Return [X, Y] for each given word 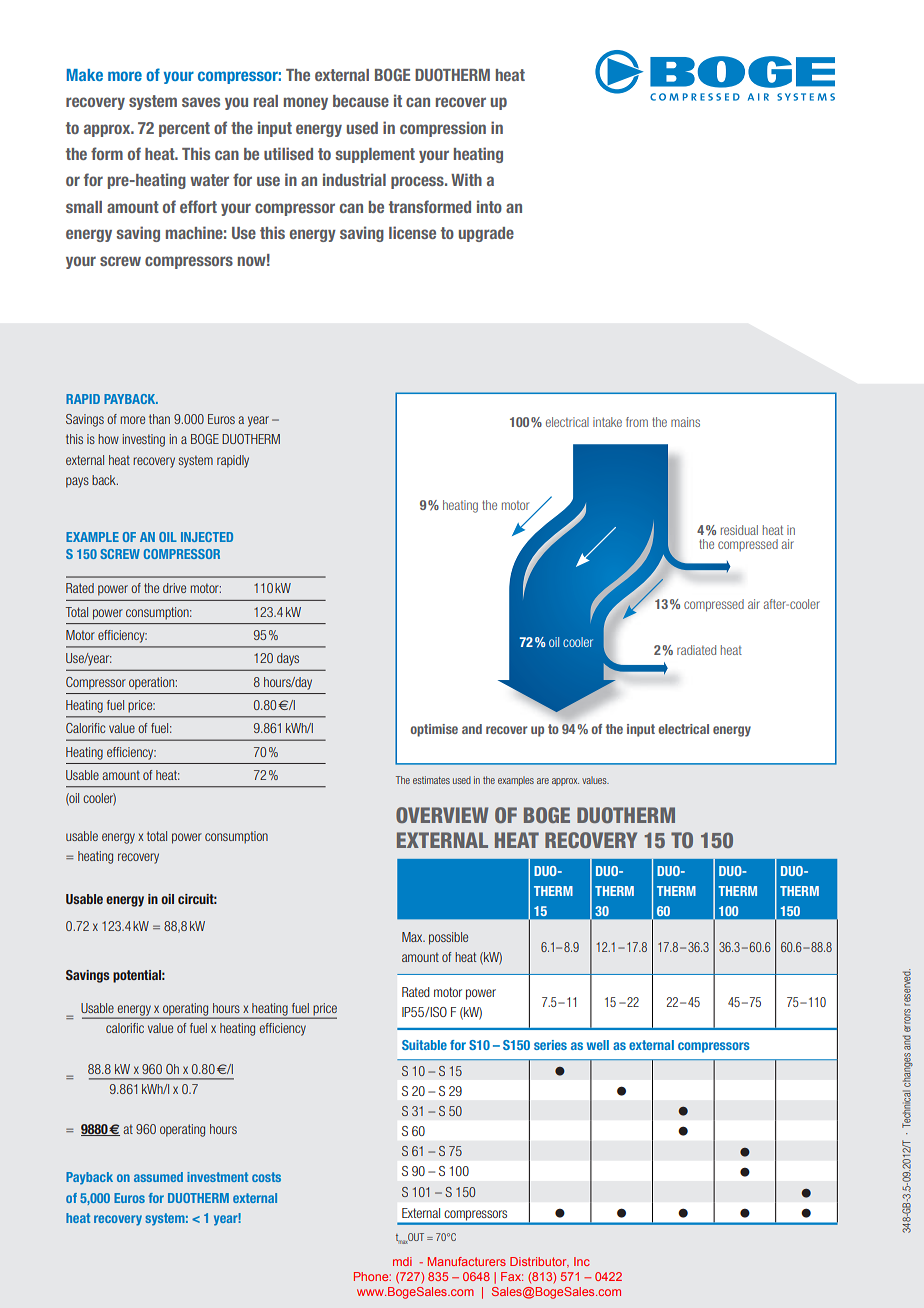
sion [472, 127]
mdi [402, 1261]
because [361, 101]
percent [184, 129]
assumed [158, 1177]
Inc [582, 1261]
